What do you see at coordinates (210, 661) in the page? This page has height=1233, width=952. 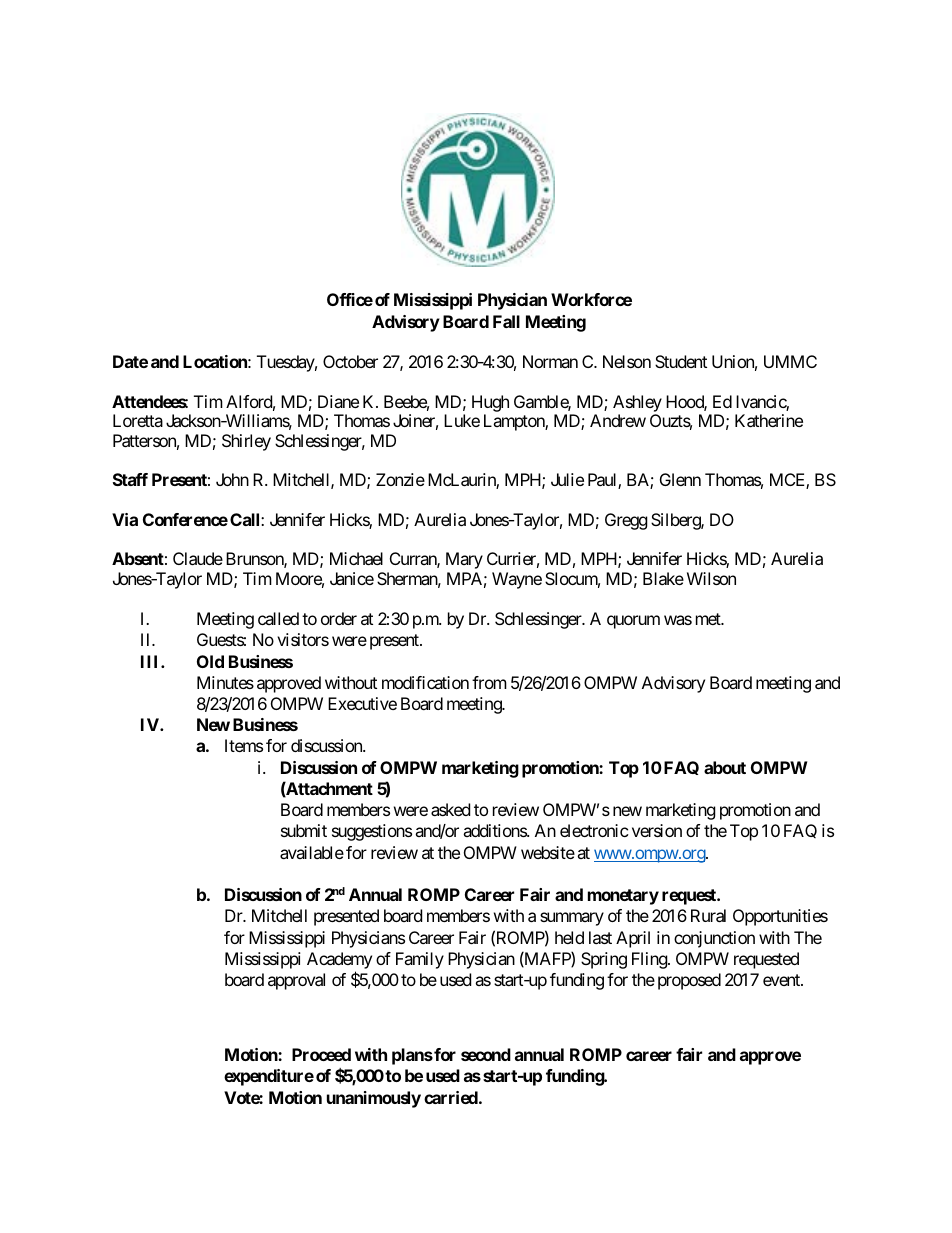 I see `Old` at bounding box center [210, 661].
